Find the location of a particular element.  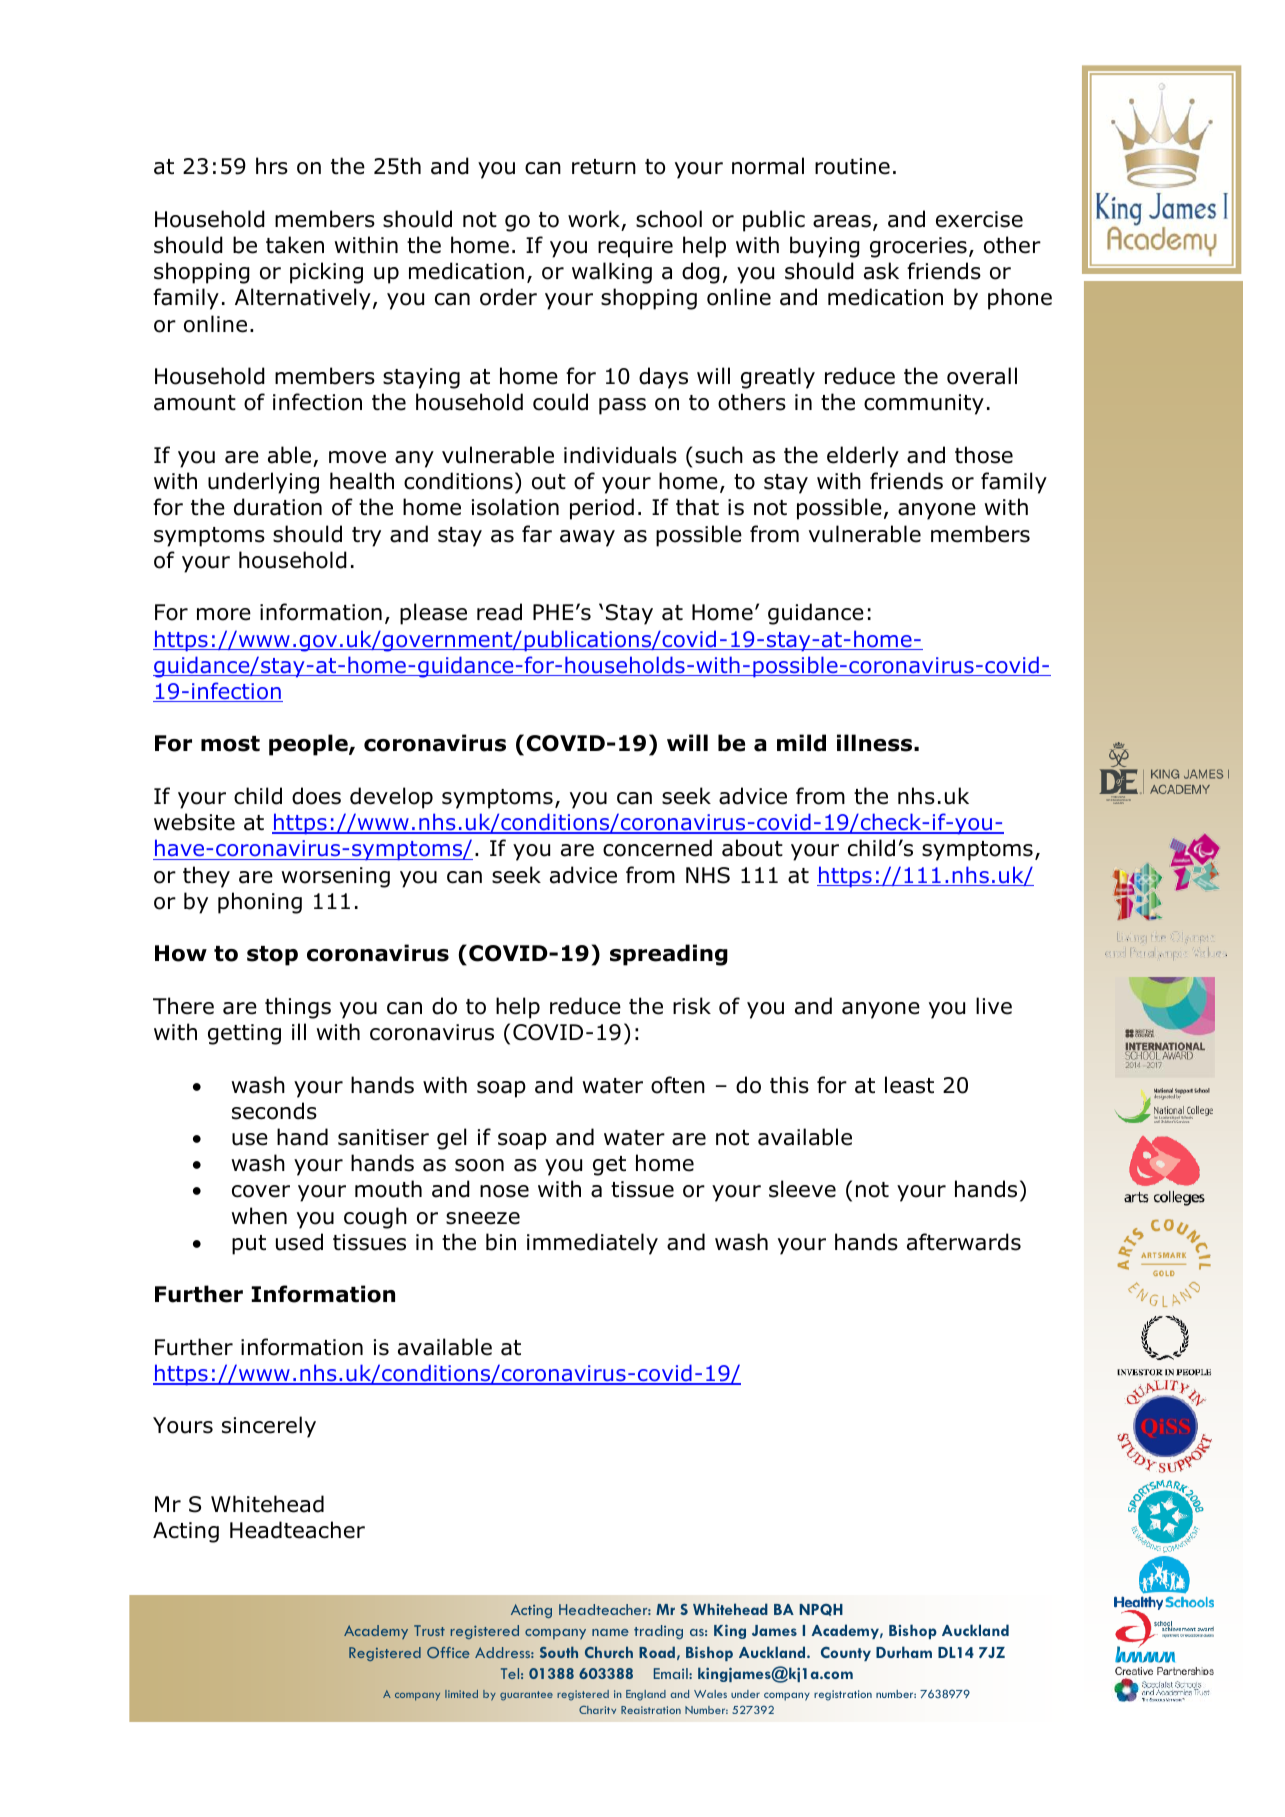

work is located at coordinates (594, 219).
